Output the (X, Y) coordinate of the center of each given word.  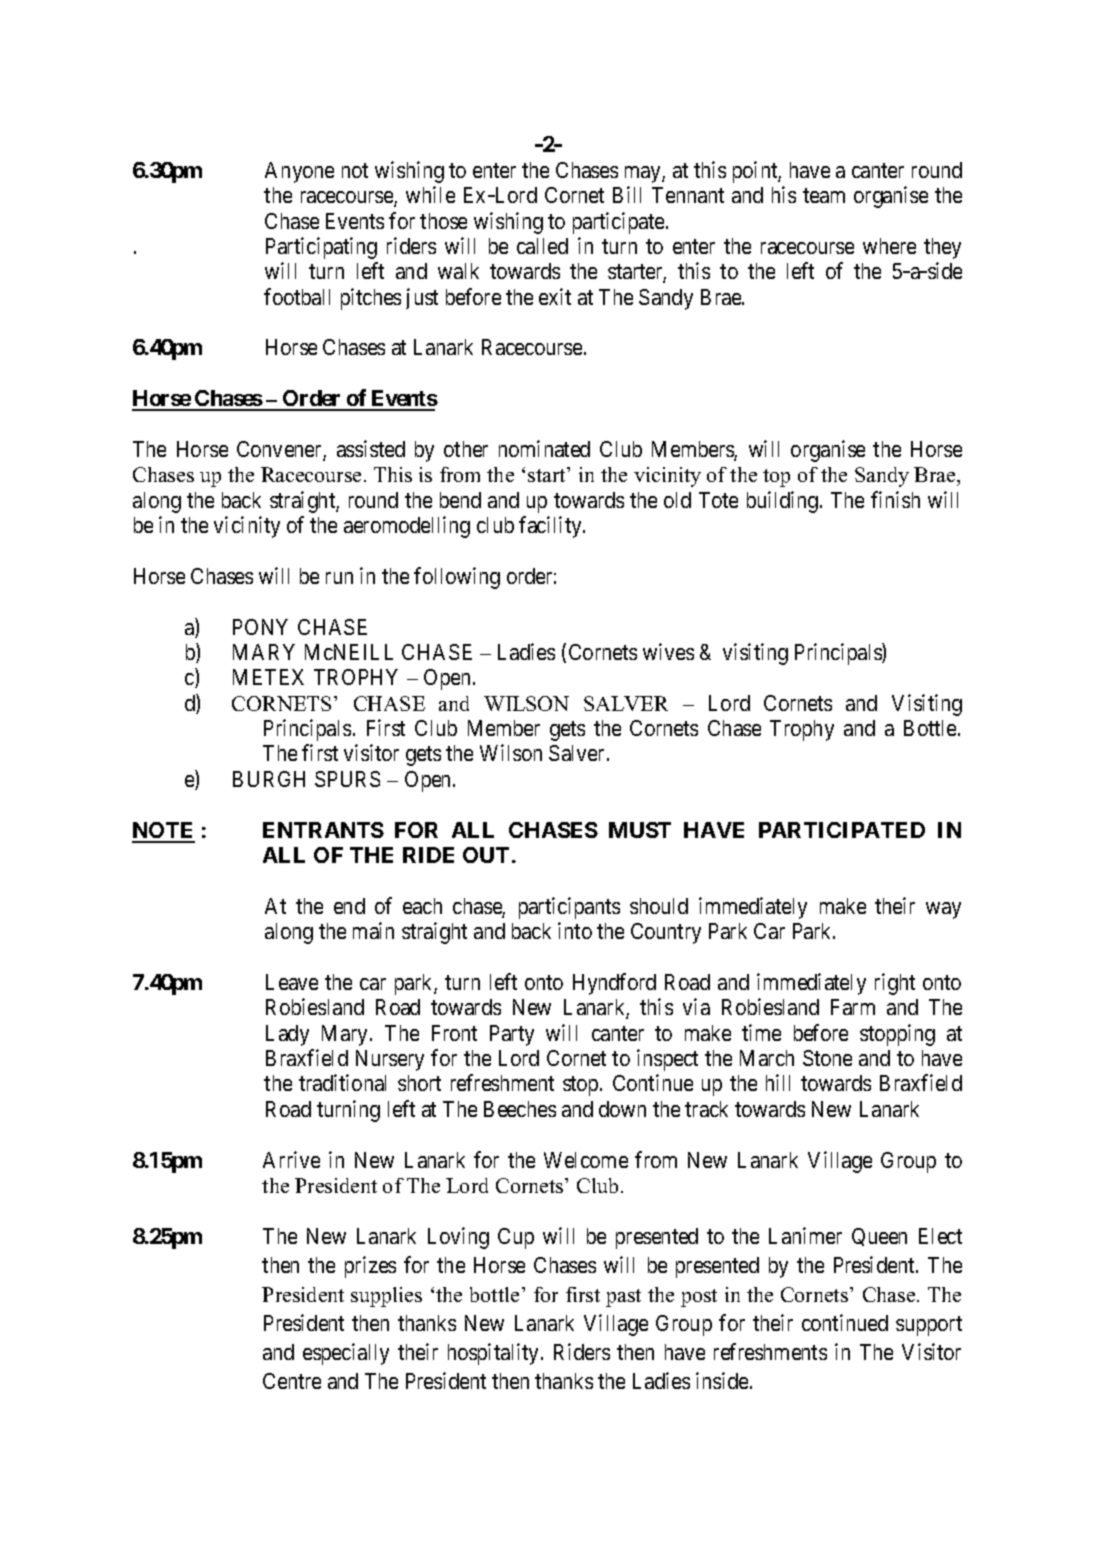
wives (668, 651)
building (784, 502)
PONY (260, 627)
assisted (371, 448)
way (943, 910)
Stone (827, 1058)
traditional (342, 1082)
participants (569, 908)
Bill (627, 194)
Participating (321, 248)
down (622, 1109)
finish (895, 499)
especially (346, 1354)
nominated (544, 448)
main (373, 930)
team (824, 195)
